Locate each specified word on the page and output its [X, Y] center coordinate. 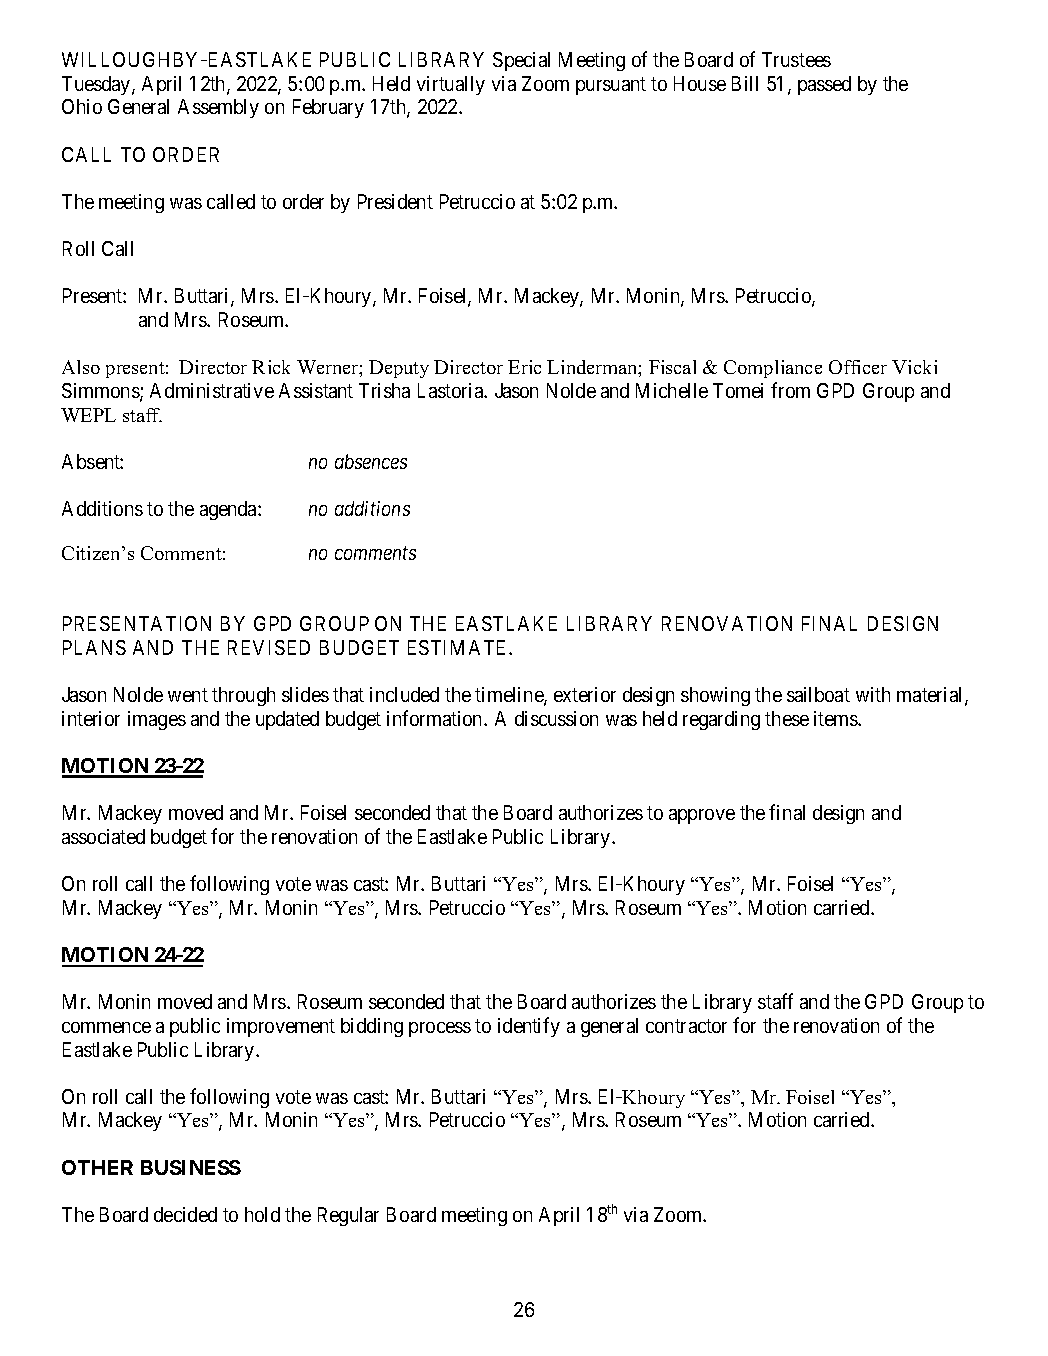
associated [103, 836]
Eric [524, 367]
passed [824, 85]
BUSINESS [191, 1167]
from [790, 390]
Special [521, 61]
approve [702, 816]
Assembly [218, 108]
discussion [556, 718]
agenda [229, 510]
